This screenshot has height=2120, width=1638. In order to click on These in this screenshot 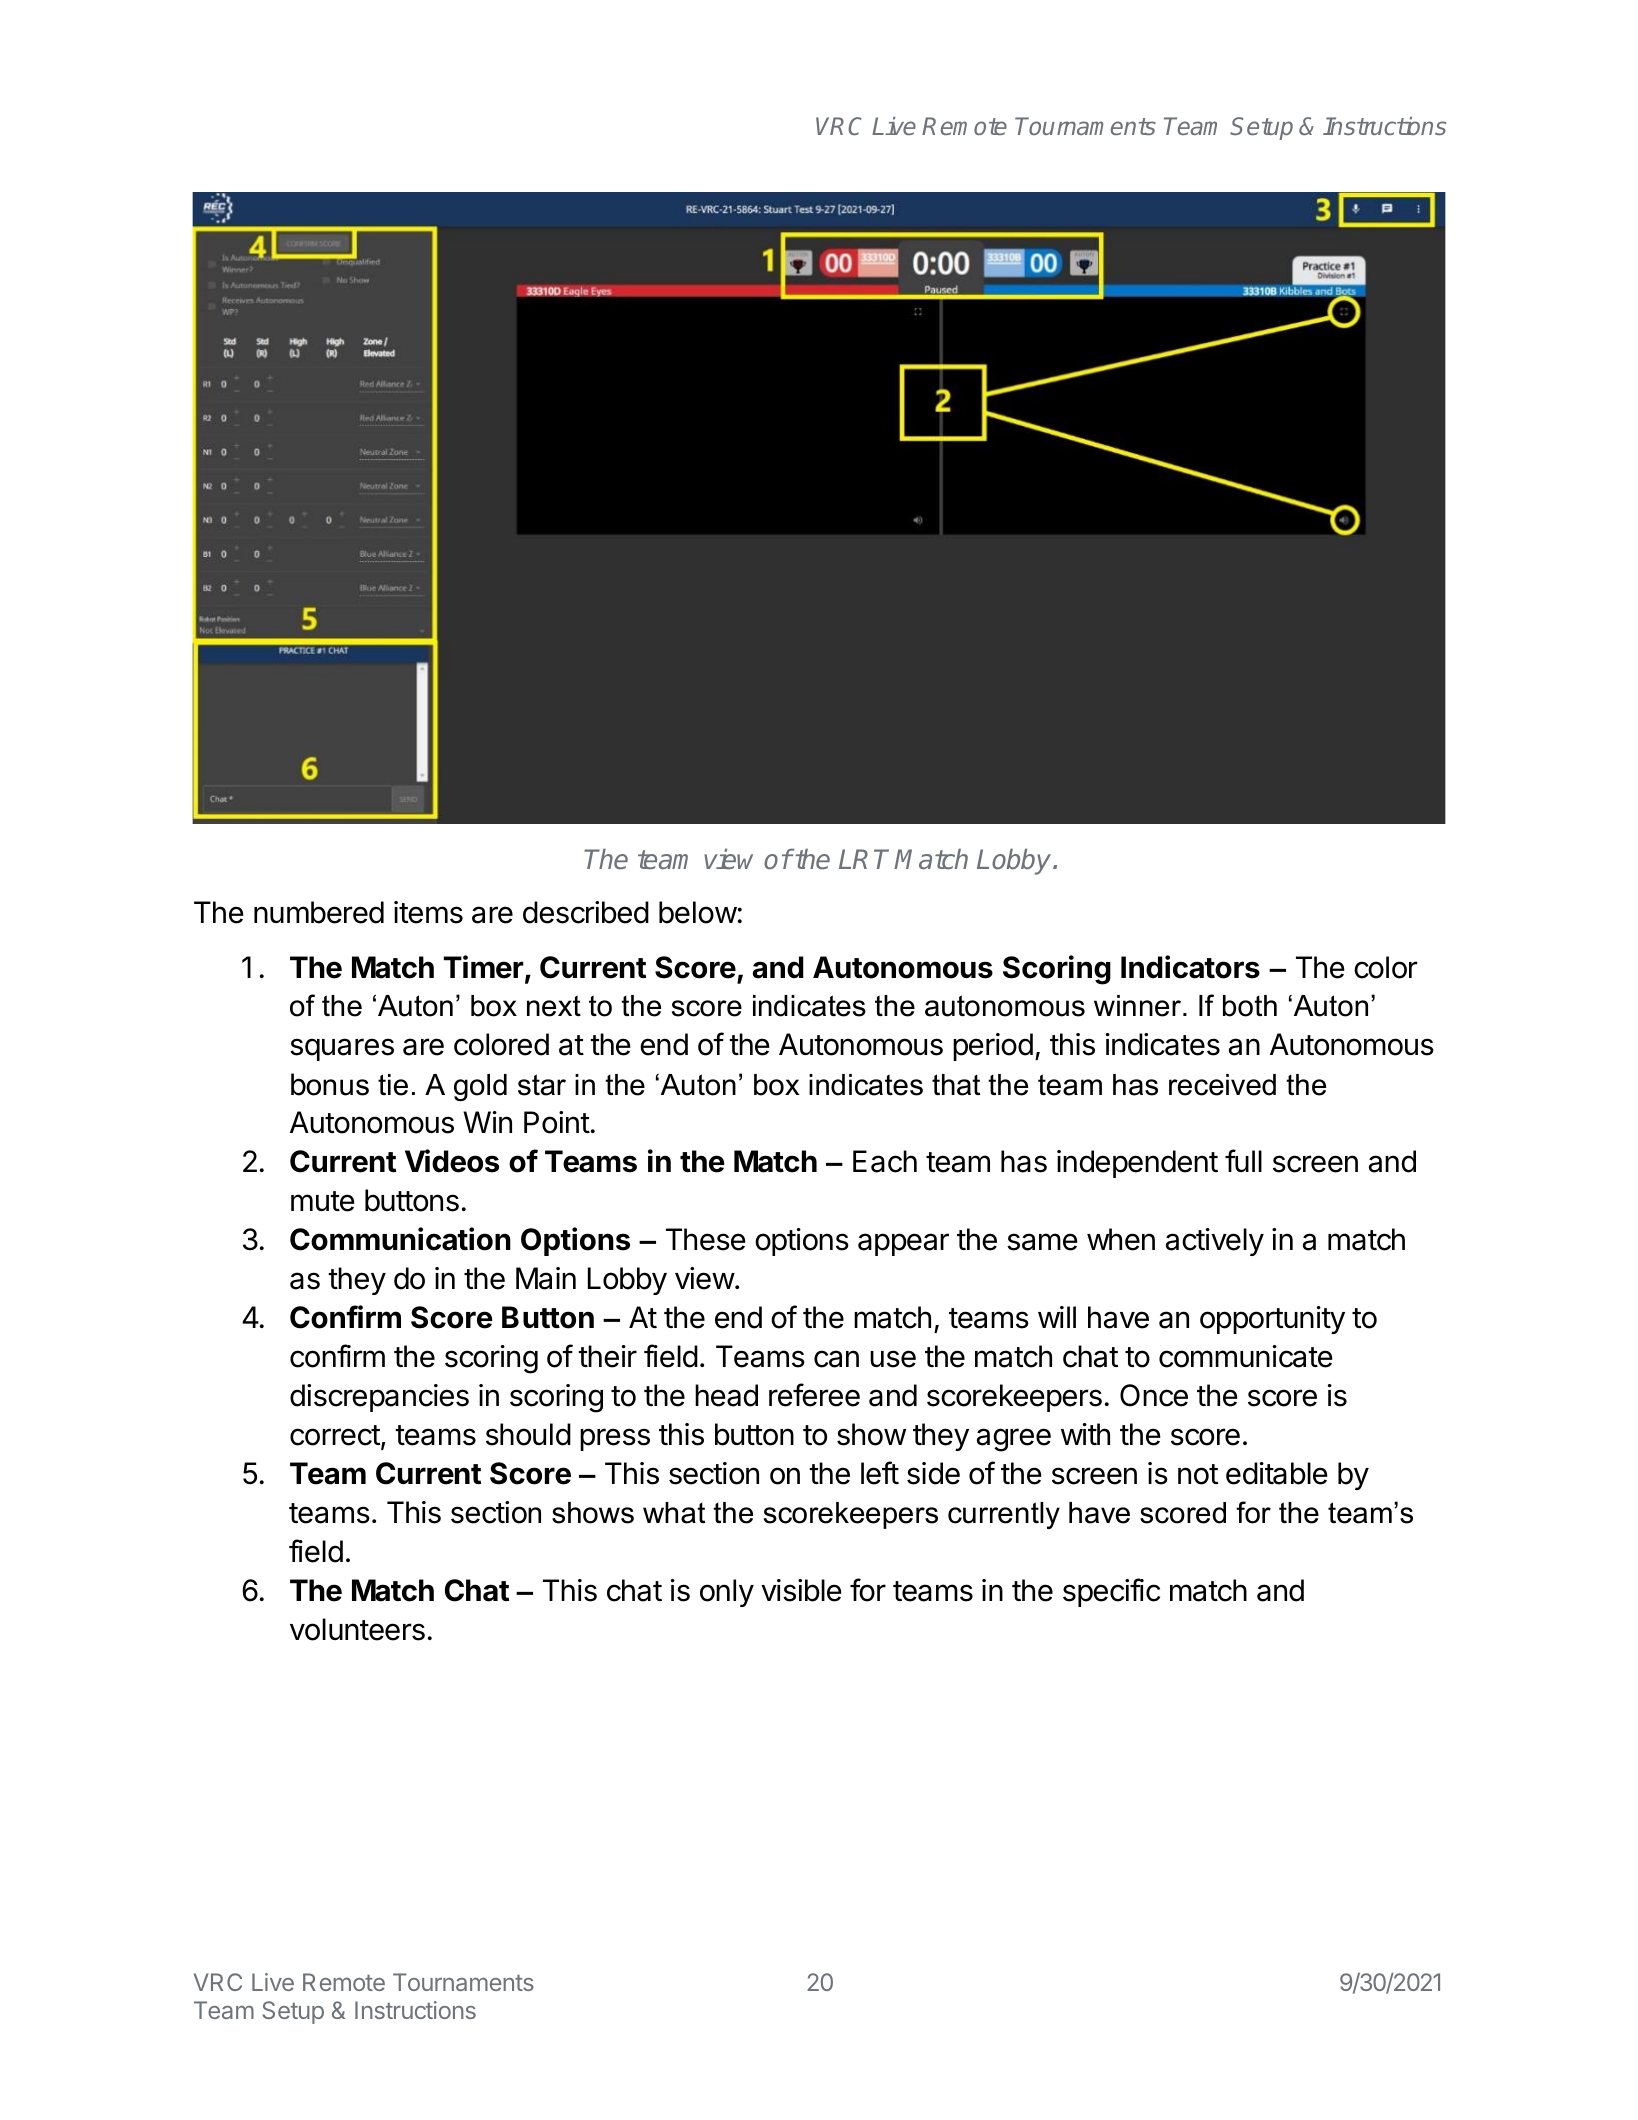, I will do `click(706, 1239)`.
